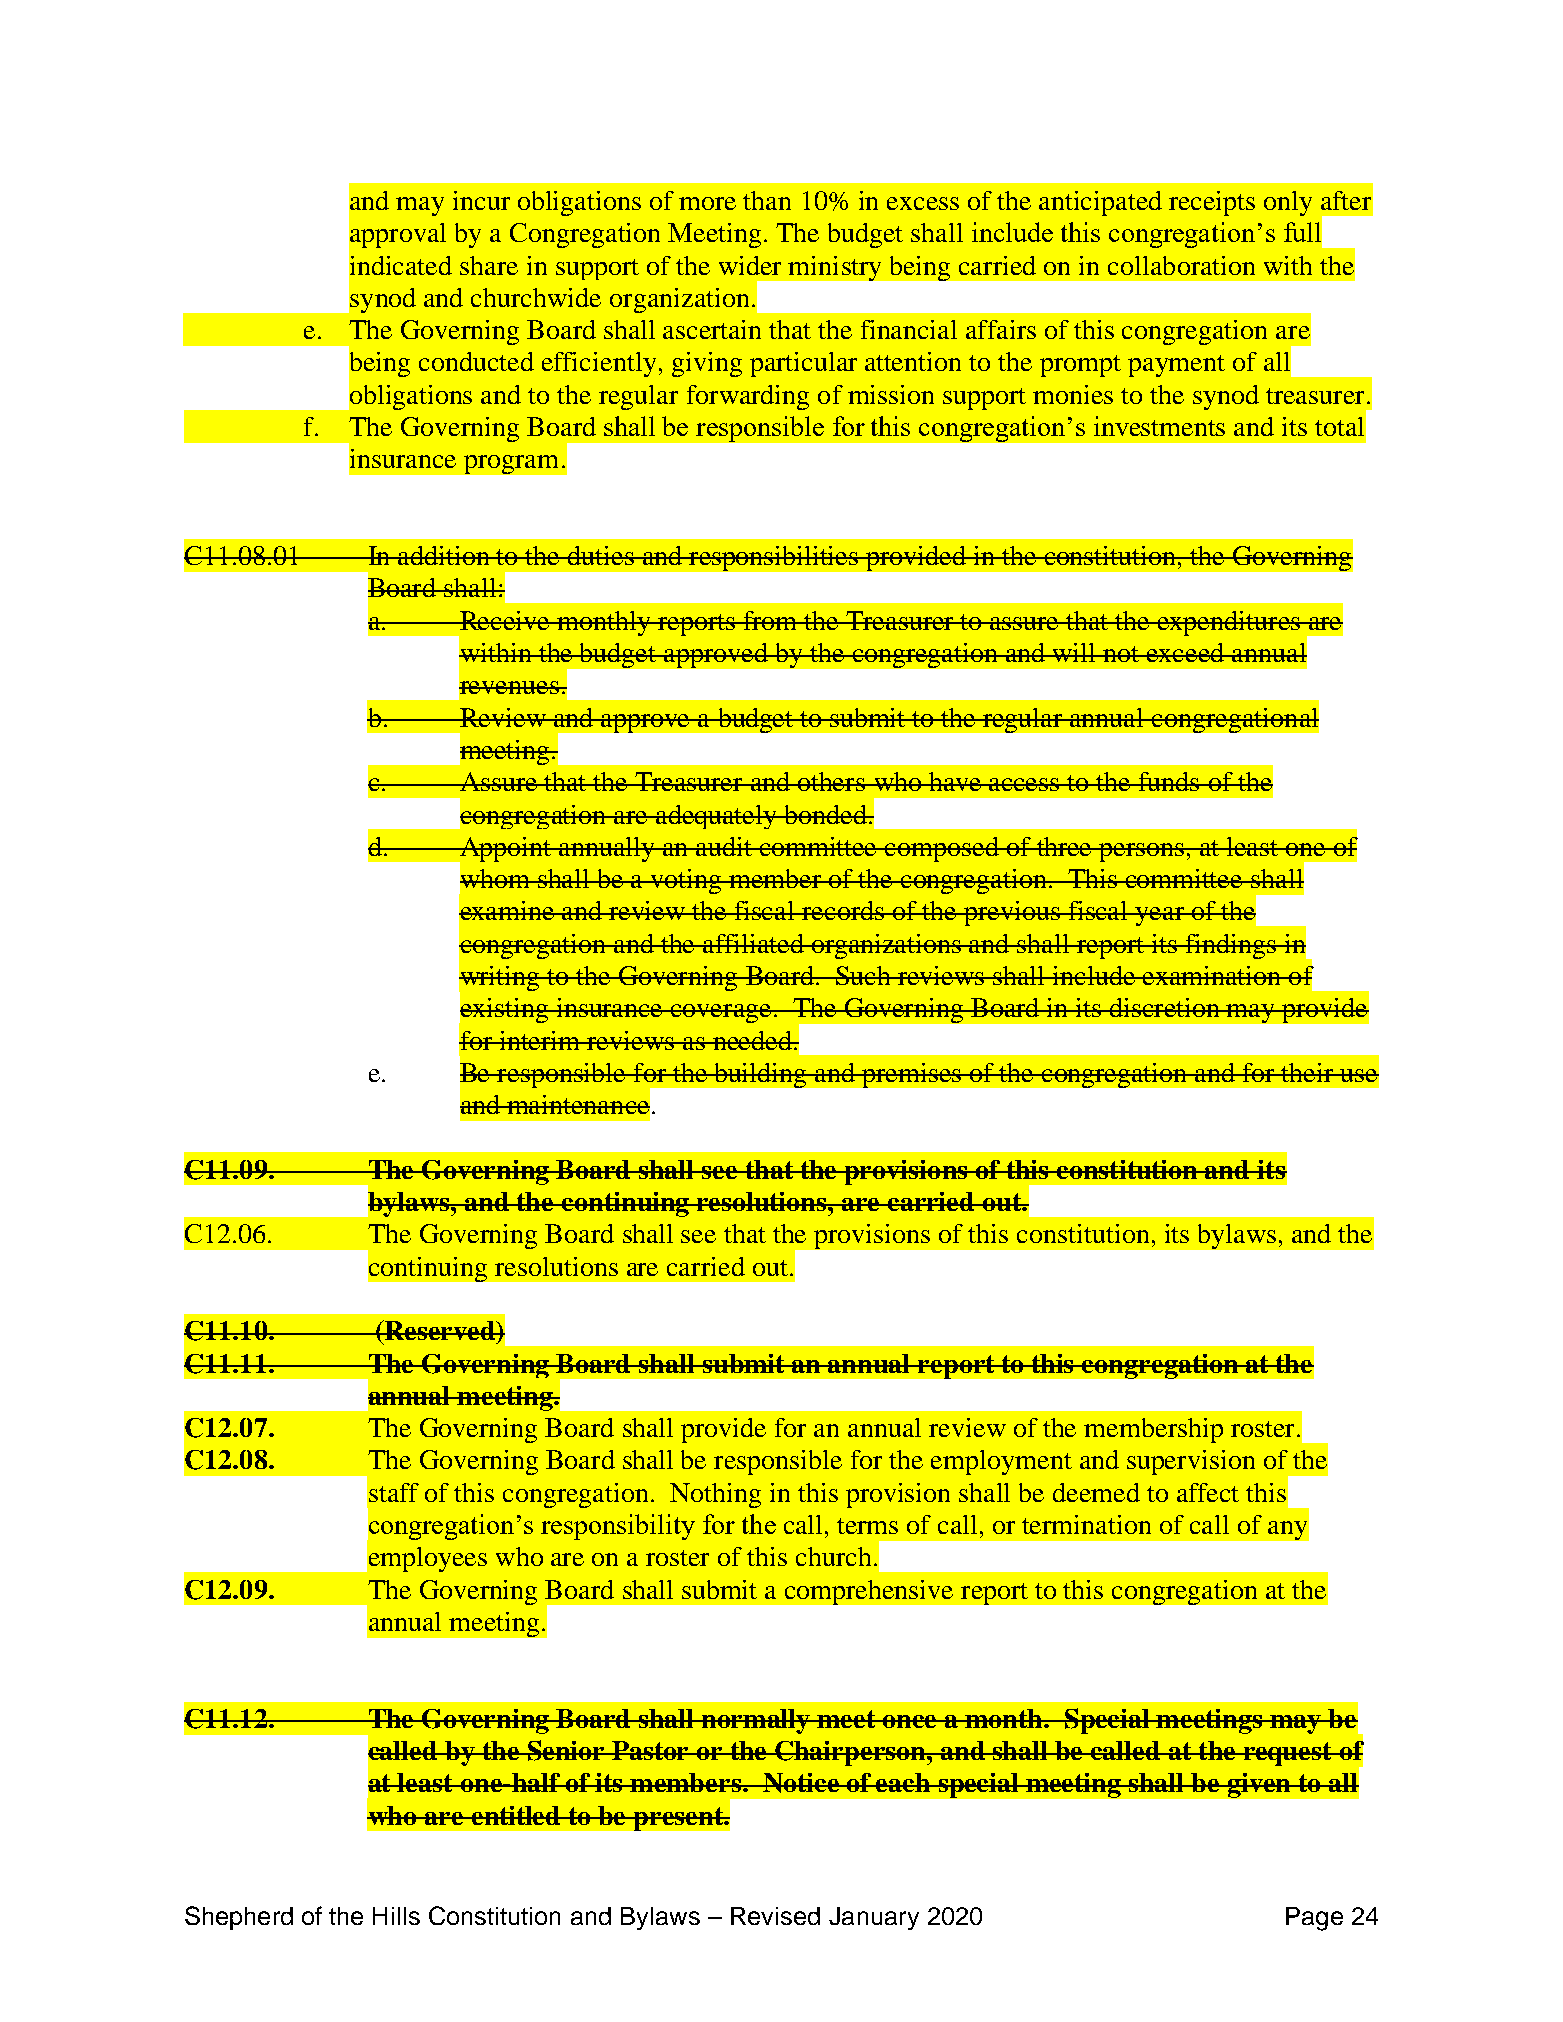 The width and height of the image is (1563, 2022). What do you see at coordinates (1164, 1007) in the image?
I see `discretion` at bounding box center [1164, 1007].
